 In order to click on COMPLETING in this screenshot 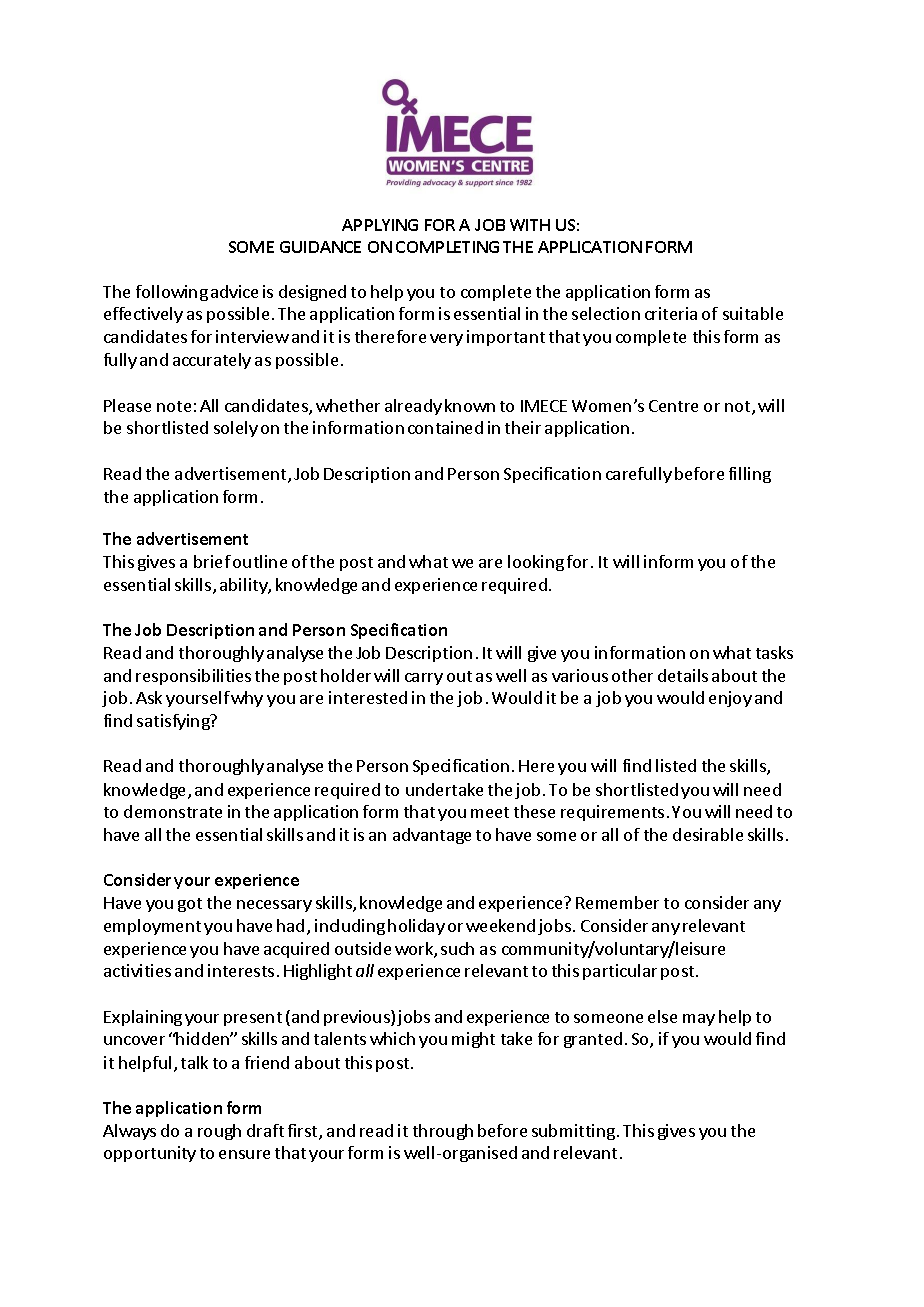, I will do `click(447, 247)`.
